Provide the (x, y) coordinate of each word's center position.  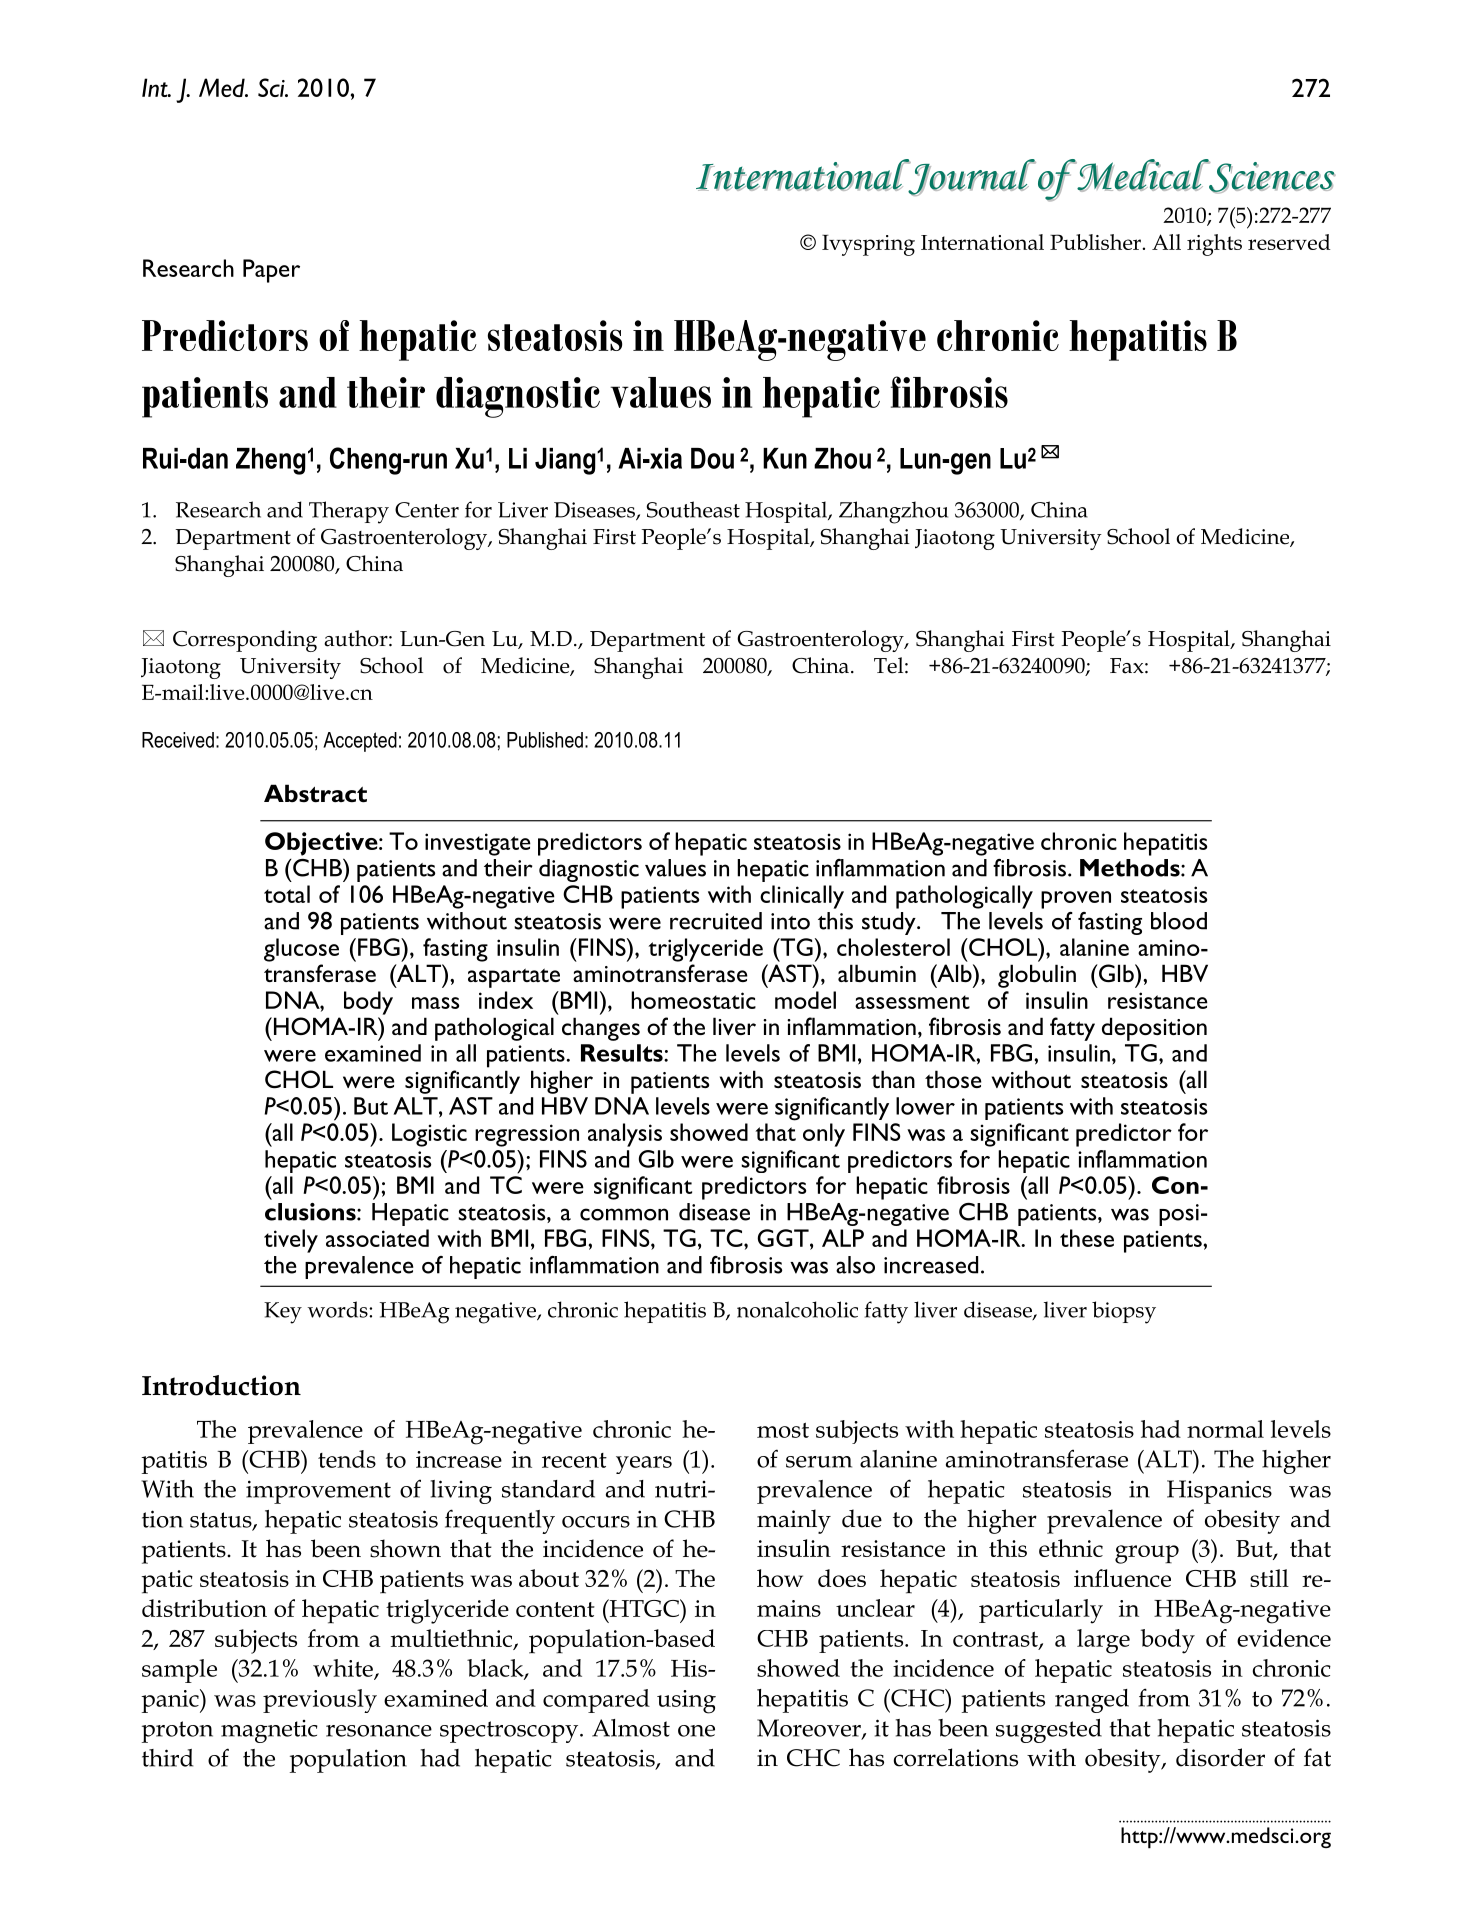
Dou (712, 458)
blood (1179, 921)
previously (320, 1701)
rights (1214, 245)
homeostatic (693, 1000)
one (696, 1731)
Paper (271, 271)
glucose (301, 950)
